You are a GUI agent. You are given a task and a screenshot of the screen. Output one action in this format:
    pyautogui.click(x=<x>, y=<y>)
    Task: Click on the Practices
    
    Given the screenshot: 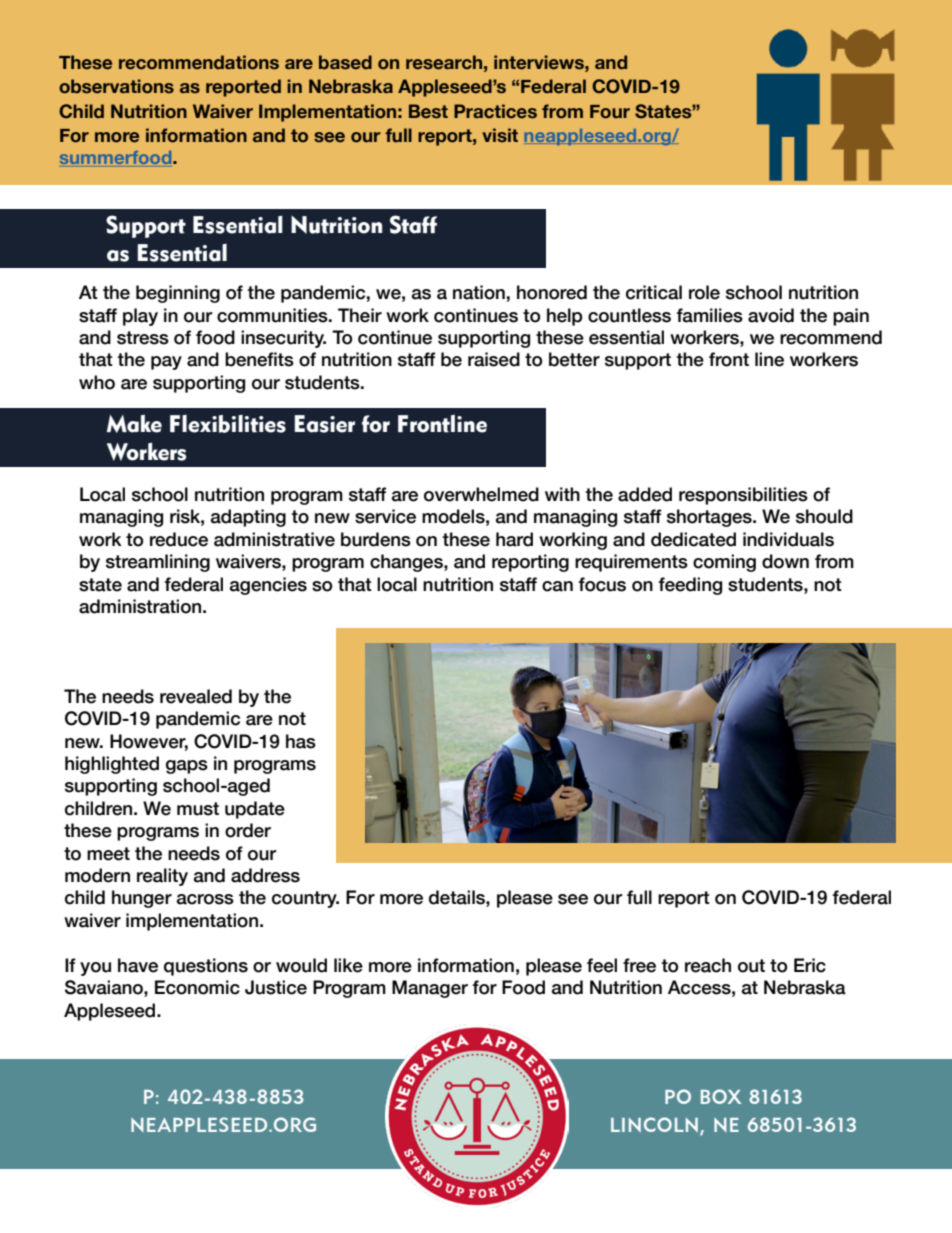 What is the action you would take?
    pyautogui.click(x=495, y=111)
